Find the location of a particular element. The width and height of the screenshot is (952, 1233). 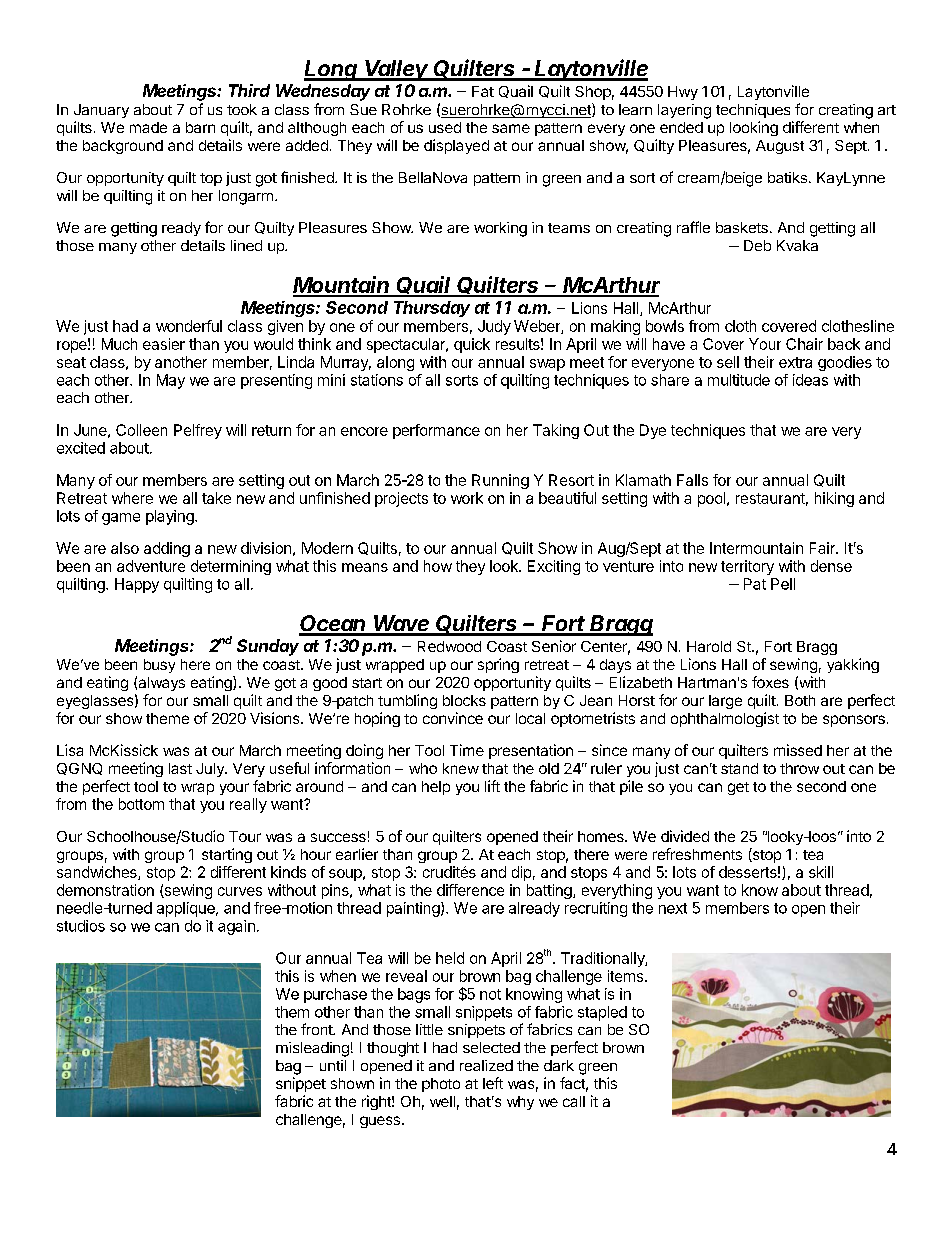

misleading is located at coordinates (312, 1049).
